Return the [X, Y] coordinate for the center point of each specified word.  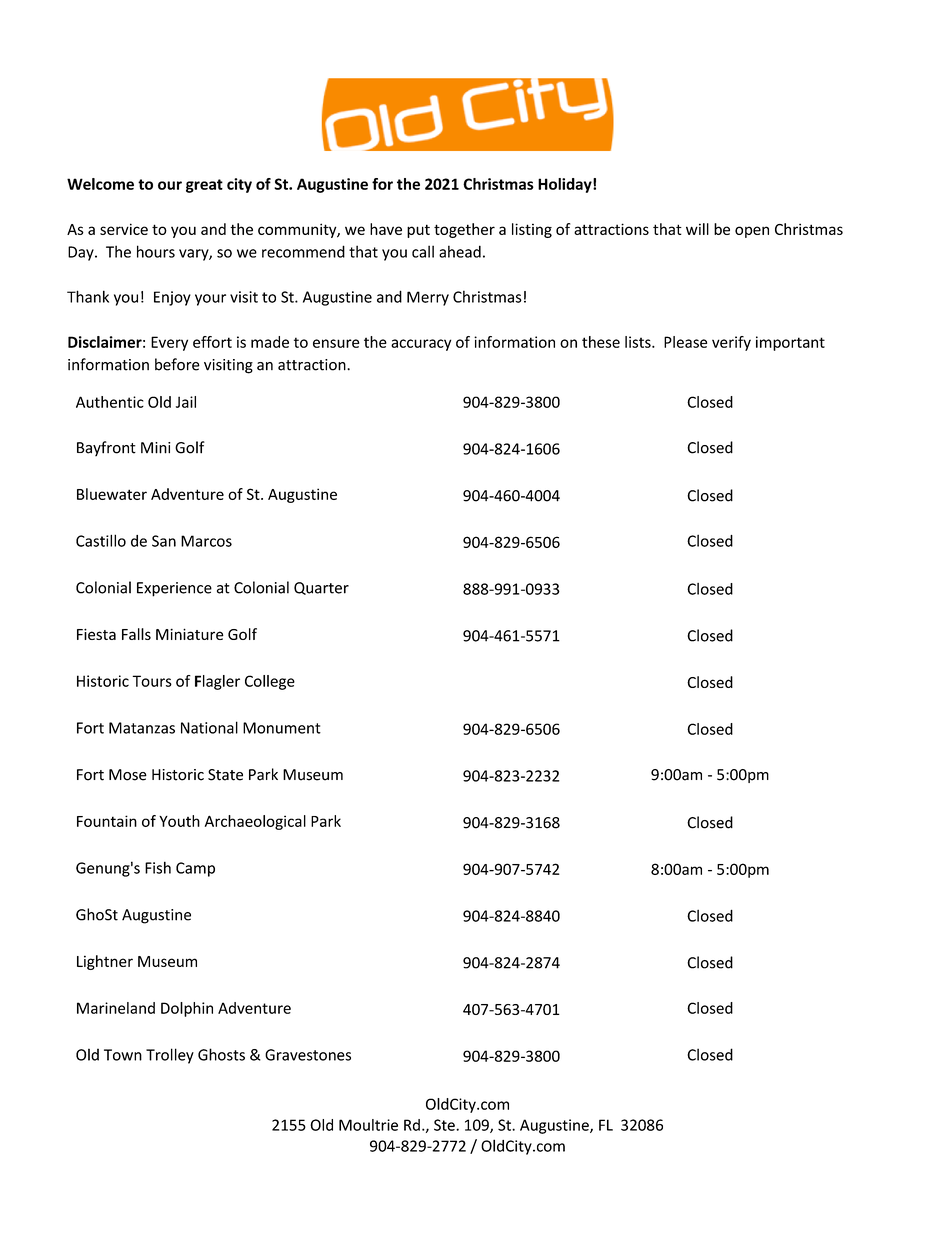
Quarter [321, 588]
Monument [282, 728]
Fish [158, 867]
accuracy [421, 345]
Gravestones [308, 1055]
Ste [445, 1125]
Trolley [170, 1056]
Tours [152, 681]
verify [731, 343]
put [418, 231]
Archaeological [255, 822]
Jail [186, 402]
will [697, 229]
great [204, 186]
